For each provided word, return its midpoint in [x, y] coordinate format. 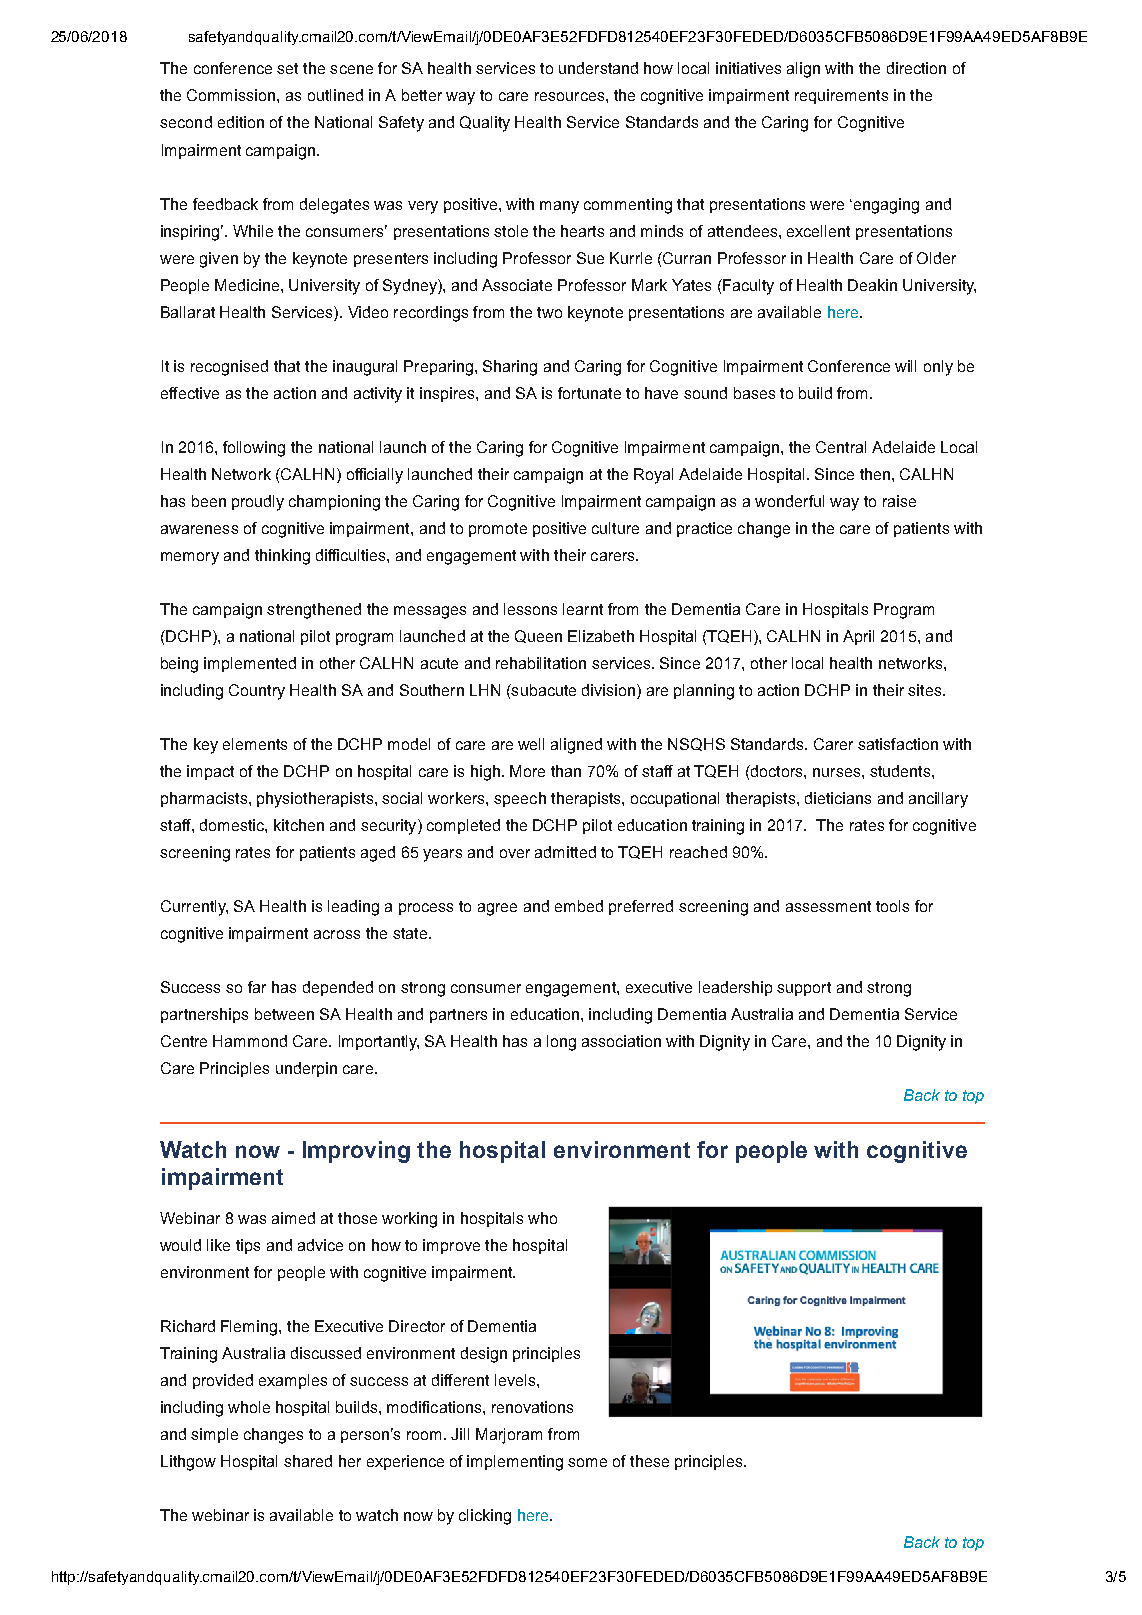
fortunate [589, 393]
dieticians [838, 798]
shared [308, 1461]
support [804, 989]
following [254, 449]
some [587, 1462]
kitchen [299, 825]
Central [841, 447]
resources [571, 96]
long [561, 1043]
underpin [306, 1069]
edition [241, 122]
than [566, 771]
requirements [841, 96]
